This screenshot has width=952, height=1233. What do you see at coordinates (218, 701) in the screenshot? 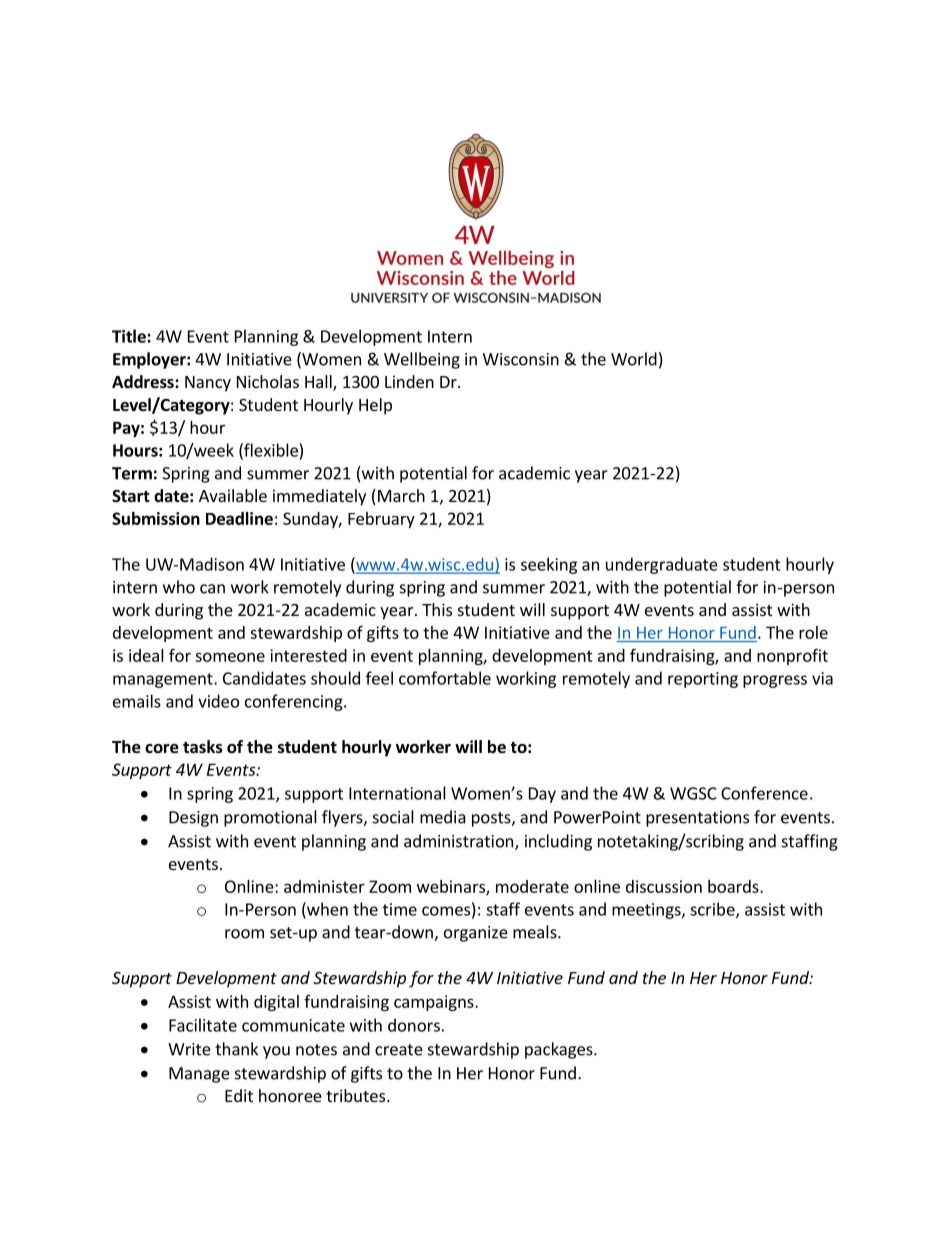
I see `video` at bounding box center [218, 701].
